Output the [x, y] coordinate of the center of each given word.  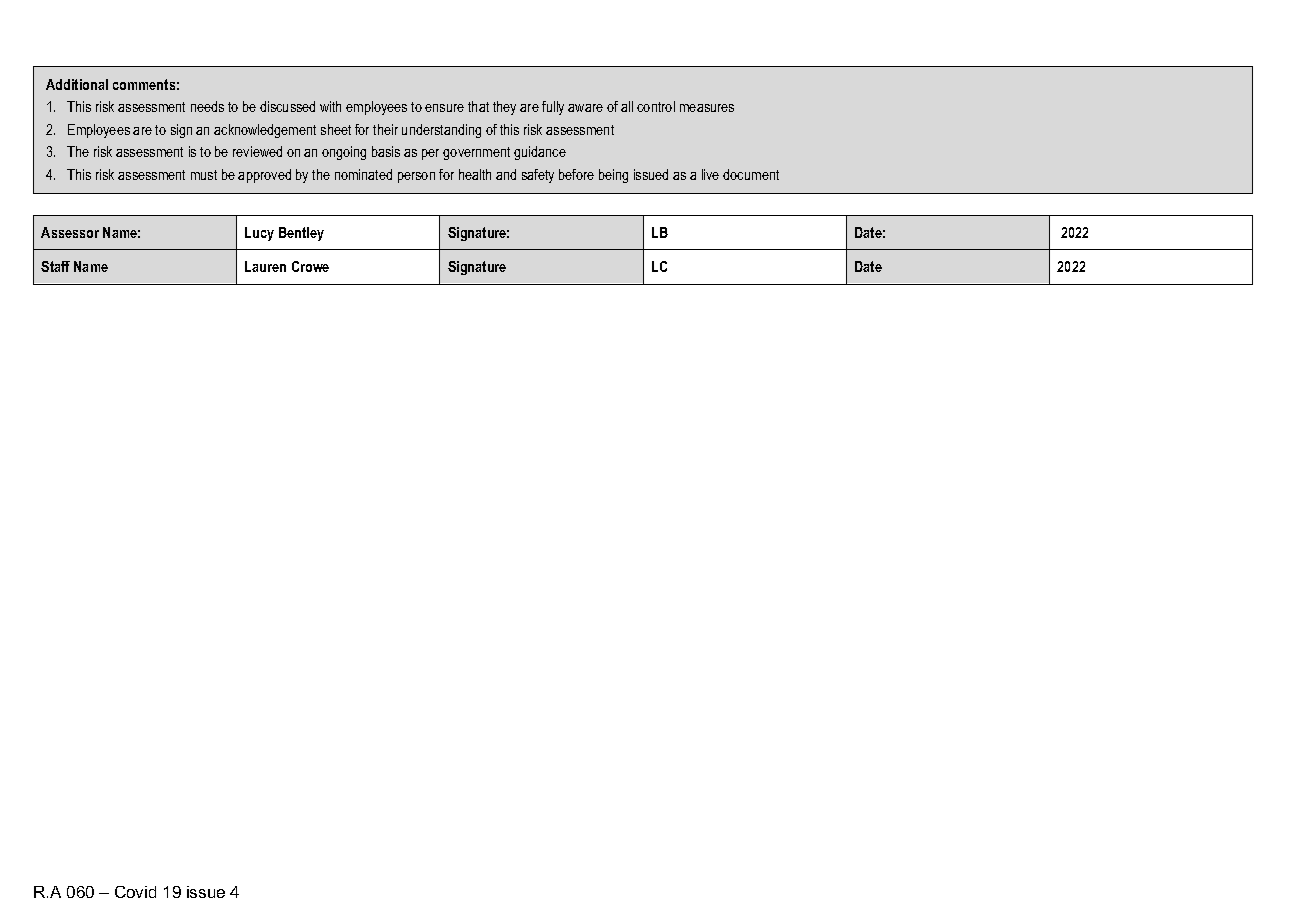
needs [207, 106]
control [656, 106]
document [751, 174]
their [385, 129]
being [613, 176]
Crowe [310, 266]
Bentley [301, 234]
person [416, 177]
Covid [135, 892]
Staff [55, 266]
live [710, 174]
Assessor [70, 232]
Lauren [265, 266]
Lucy [259, 234]
